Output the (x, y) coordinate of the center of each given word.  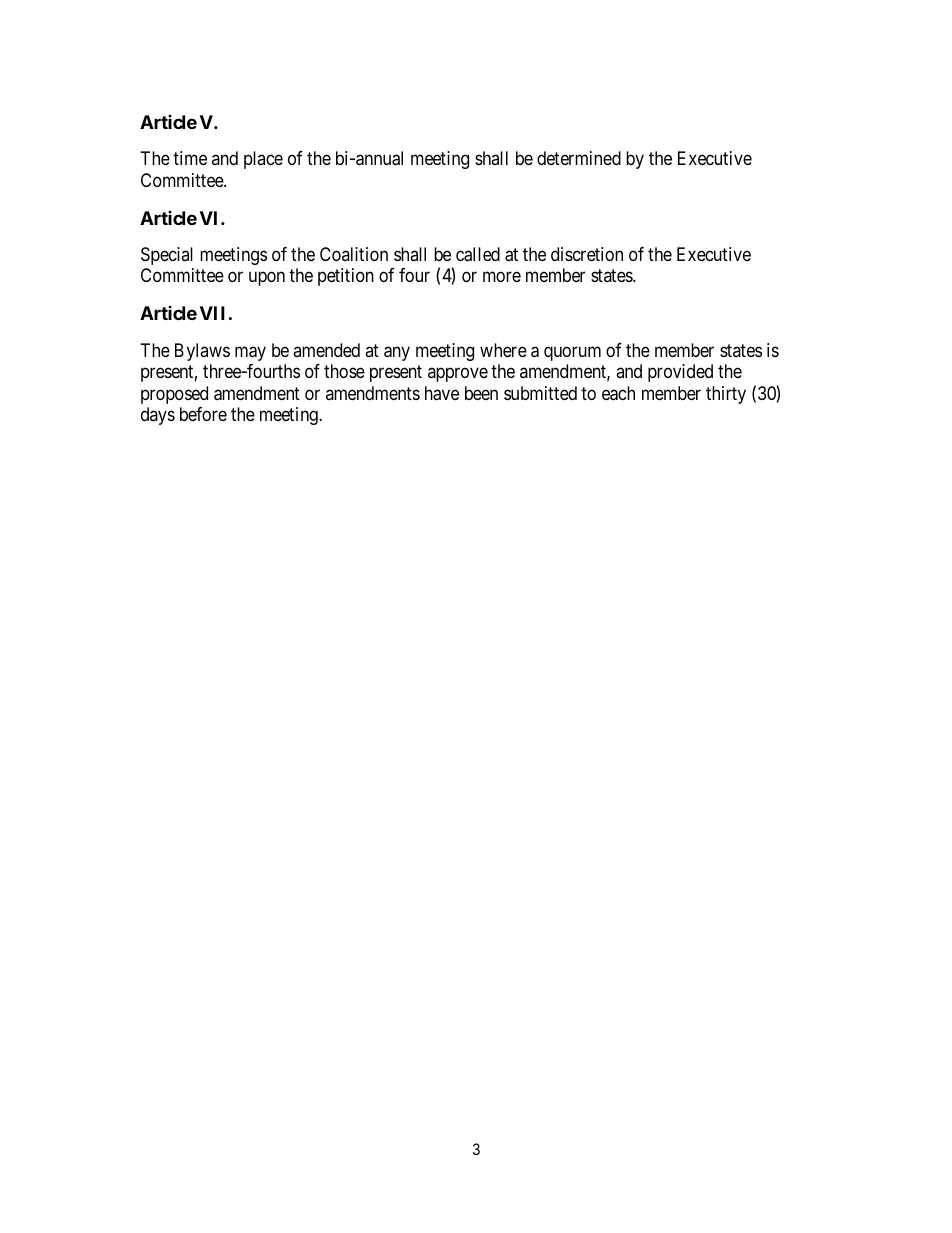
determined (579, 158)
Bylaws (202, 352)
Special (167, 256)
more (502, 277)
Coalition (354, 254)
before (203, 414)
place (263, 160)
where (503, 350)
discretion (587, 254)
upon (267, 279)
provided (680, 373)
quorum (572, 353)
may (250, 353)
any (397, 353)
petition (346, 277)
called (478, 254)
